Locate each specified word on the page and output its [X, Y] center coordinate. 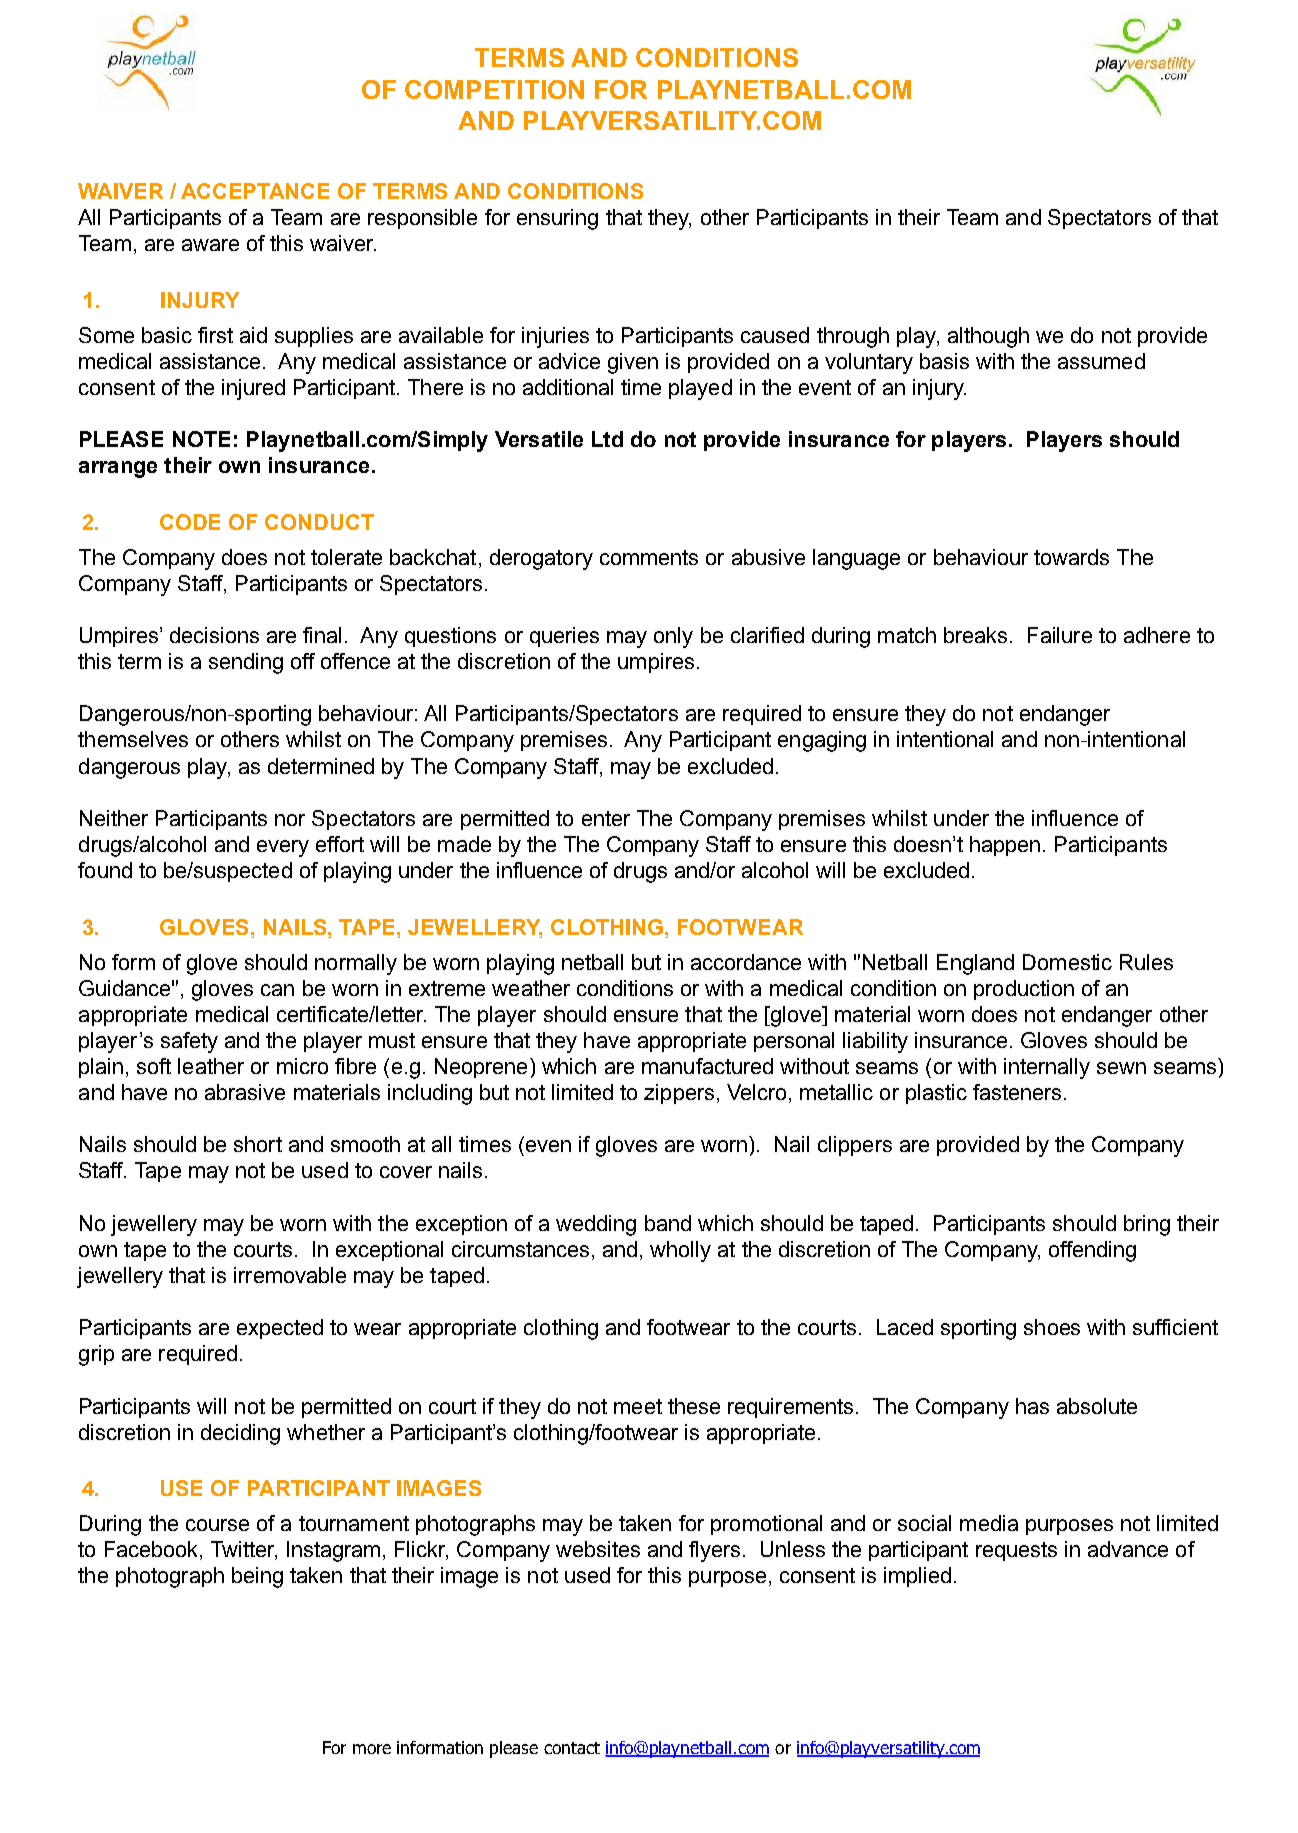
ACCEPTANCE [255, 191]
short [258, 1144]
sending [246, 663]
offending [1092, 1251]
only [673, 637]
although [988, 337]
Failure [1060, 635]
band [668, 1223]
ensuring [557, 219]
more [372, 1749]
